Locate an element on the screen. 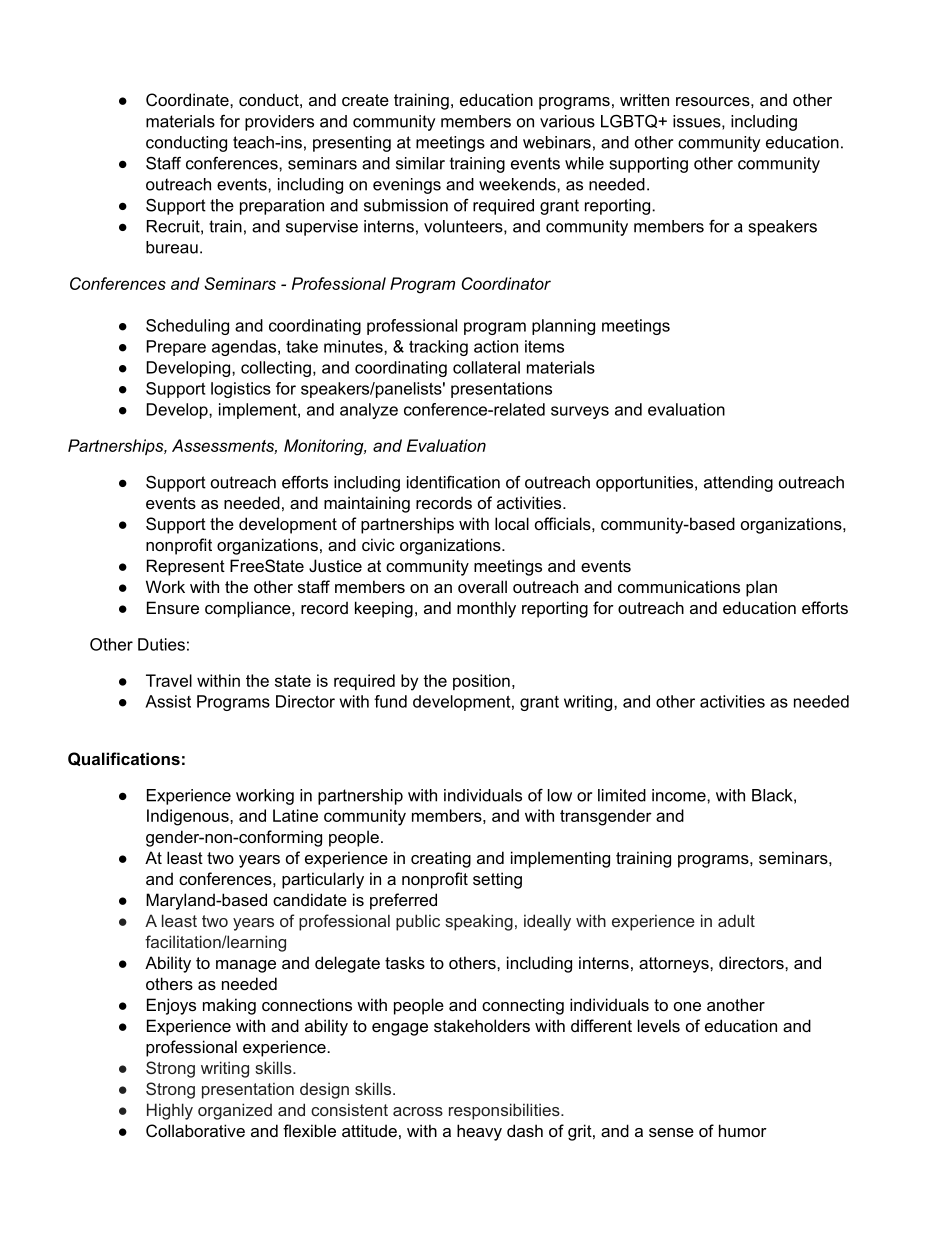  across is located at coordinates (418, 1111).
